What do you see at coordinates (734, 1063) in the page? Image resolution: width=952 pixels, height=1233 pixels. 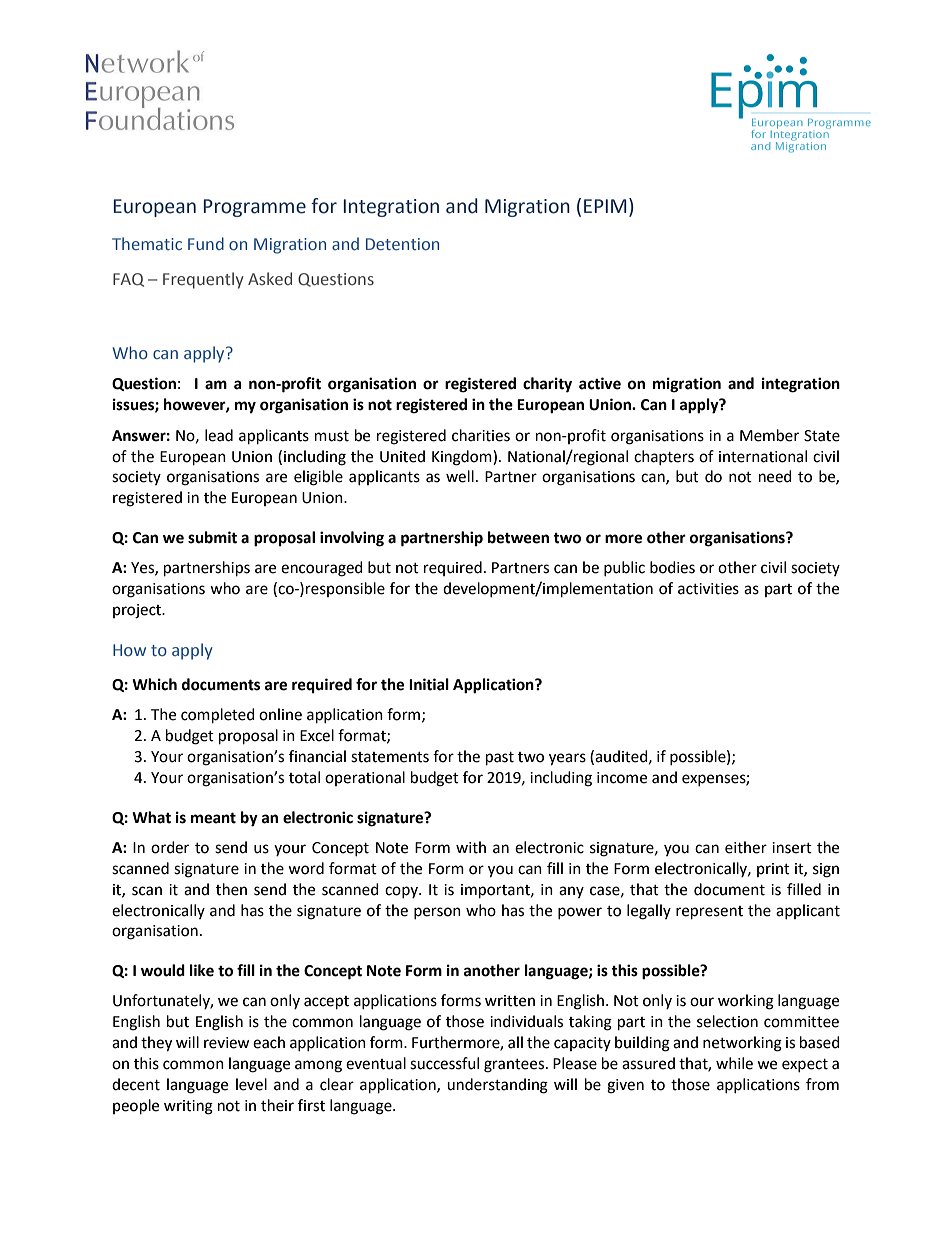 I see `while` at bounding box center [734, 1063].
